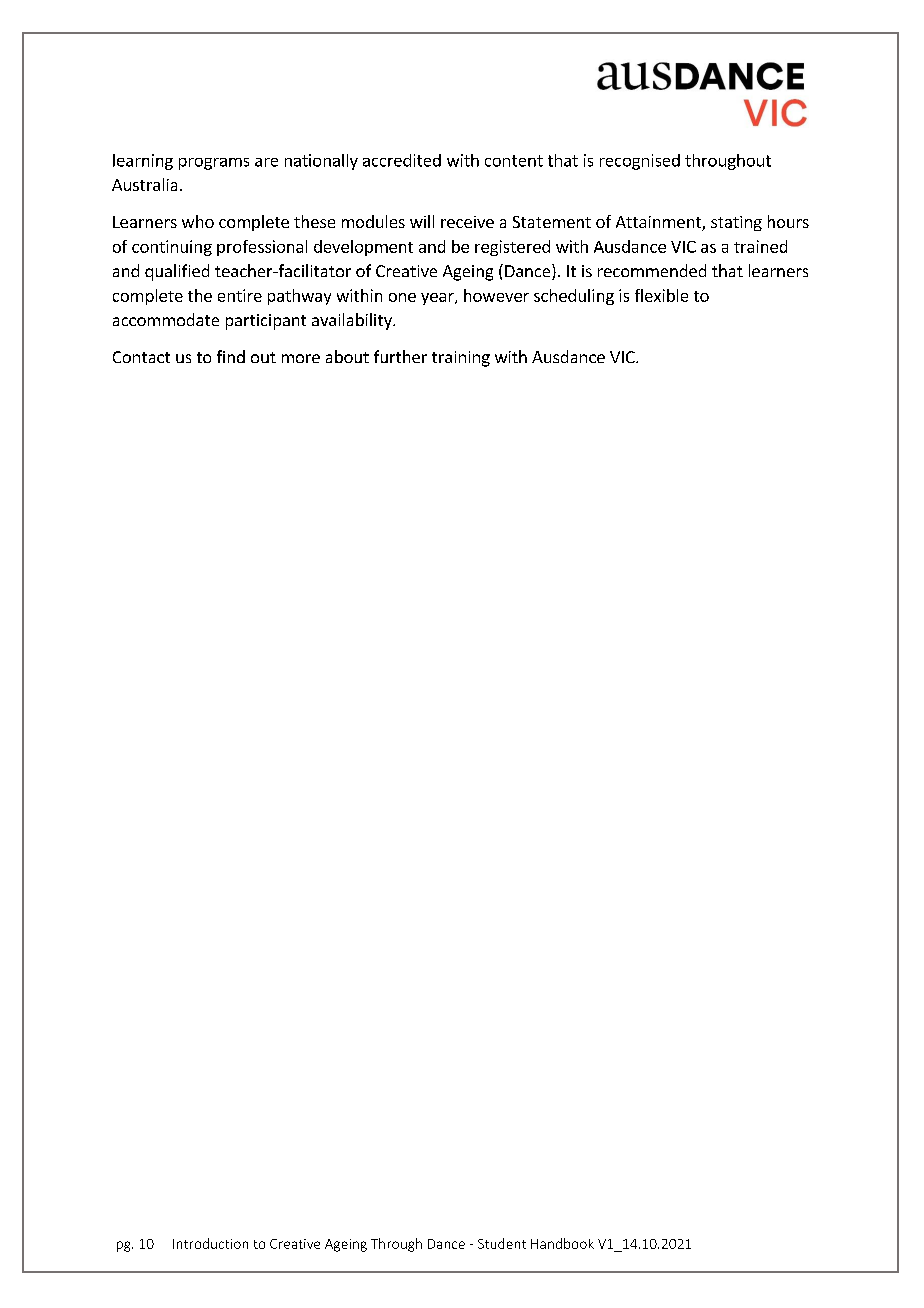 The image size is (924, 1308). I want to click on training, so click(461, 359).
